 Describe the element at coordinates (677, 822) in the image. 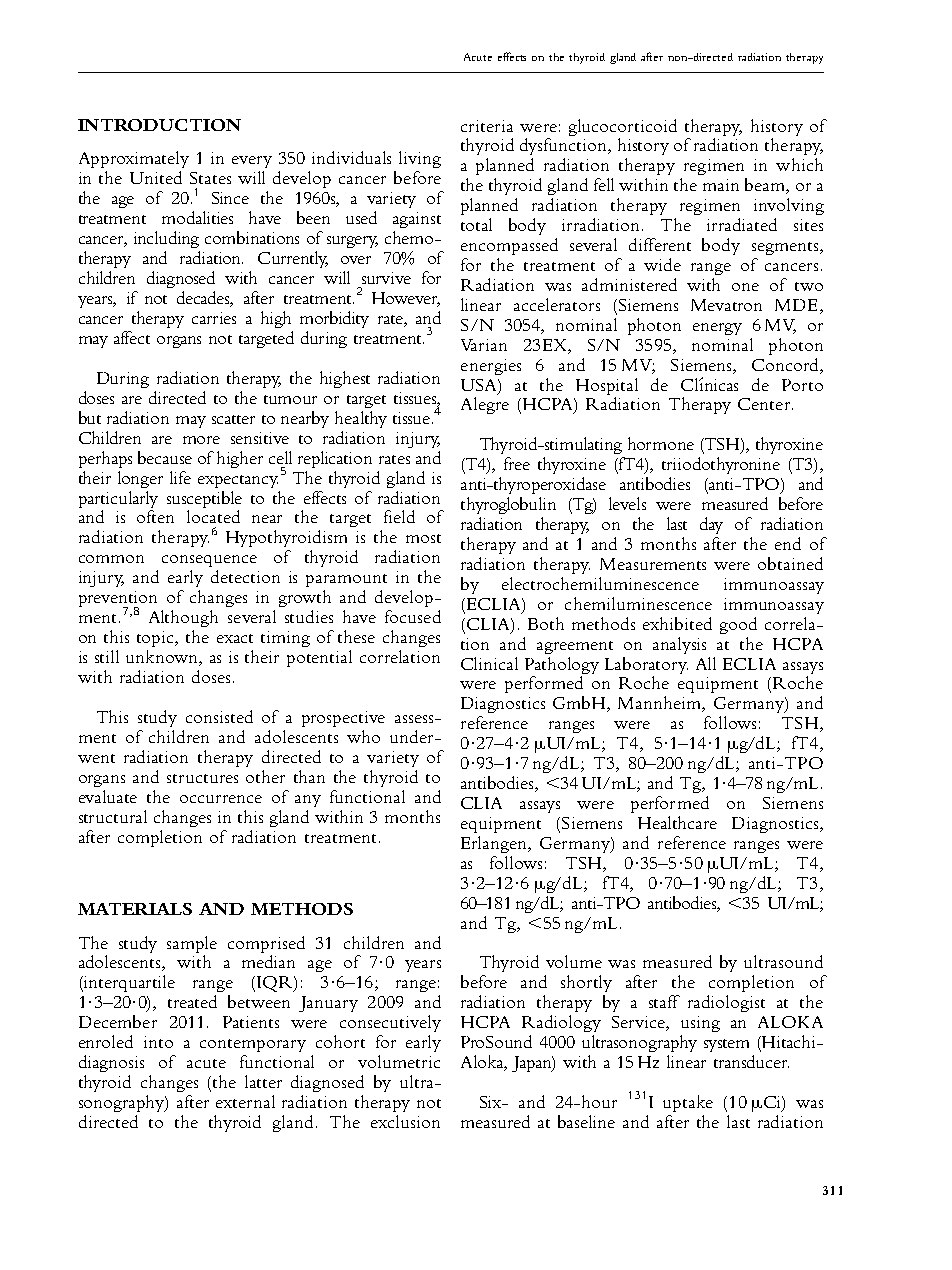

I see `Healthcare` at that location.
